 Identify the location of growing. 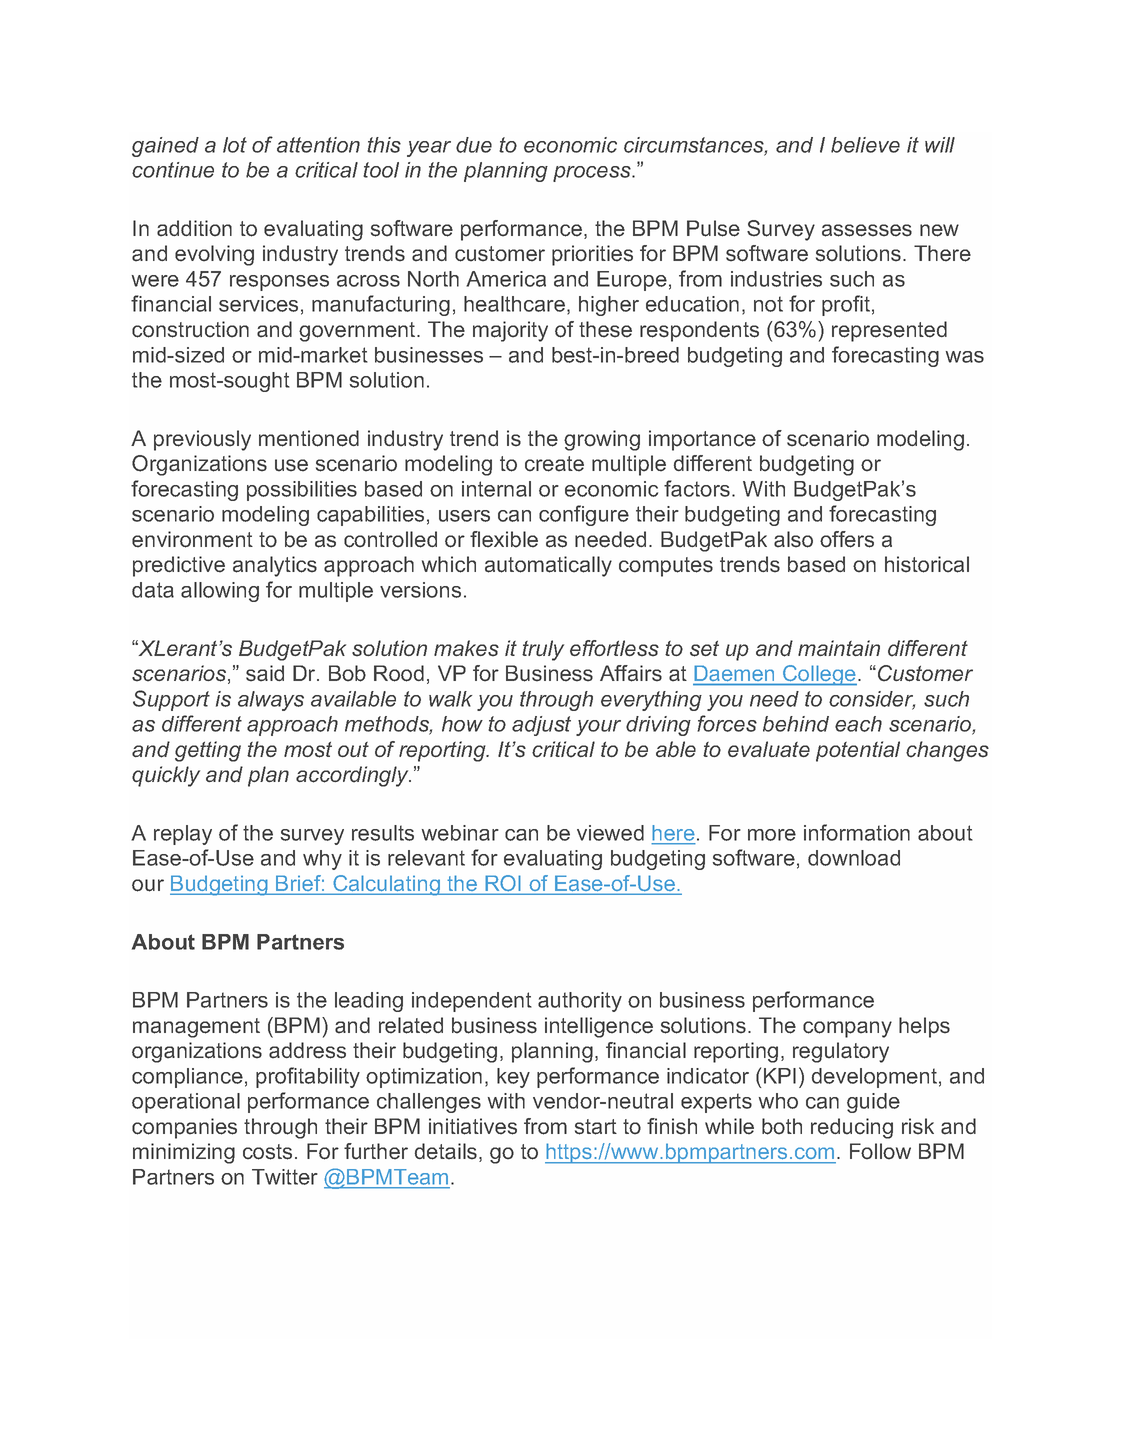
(602, 440).
